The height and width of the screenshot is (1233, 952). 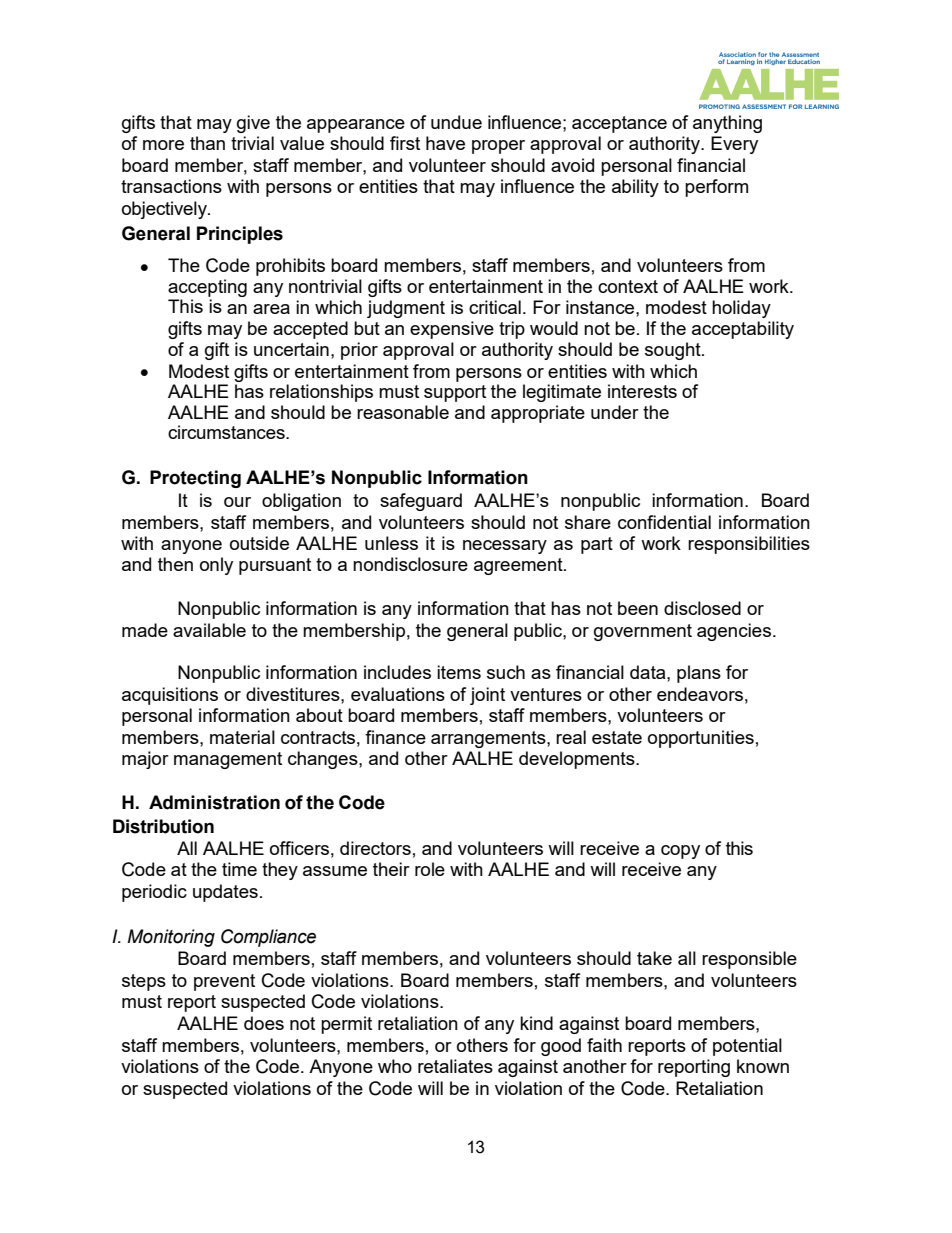 What do you see at coordinates (489, 739) in the screenshot?
I see `arrangements` at bounding box center [489, 739].
